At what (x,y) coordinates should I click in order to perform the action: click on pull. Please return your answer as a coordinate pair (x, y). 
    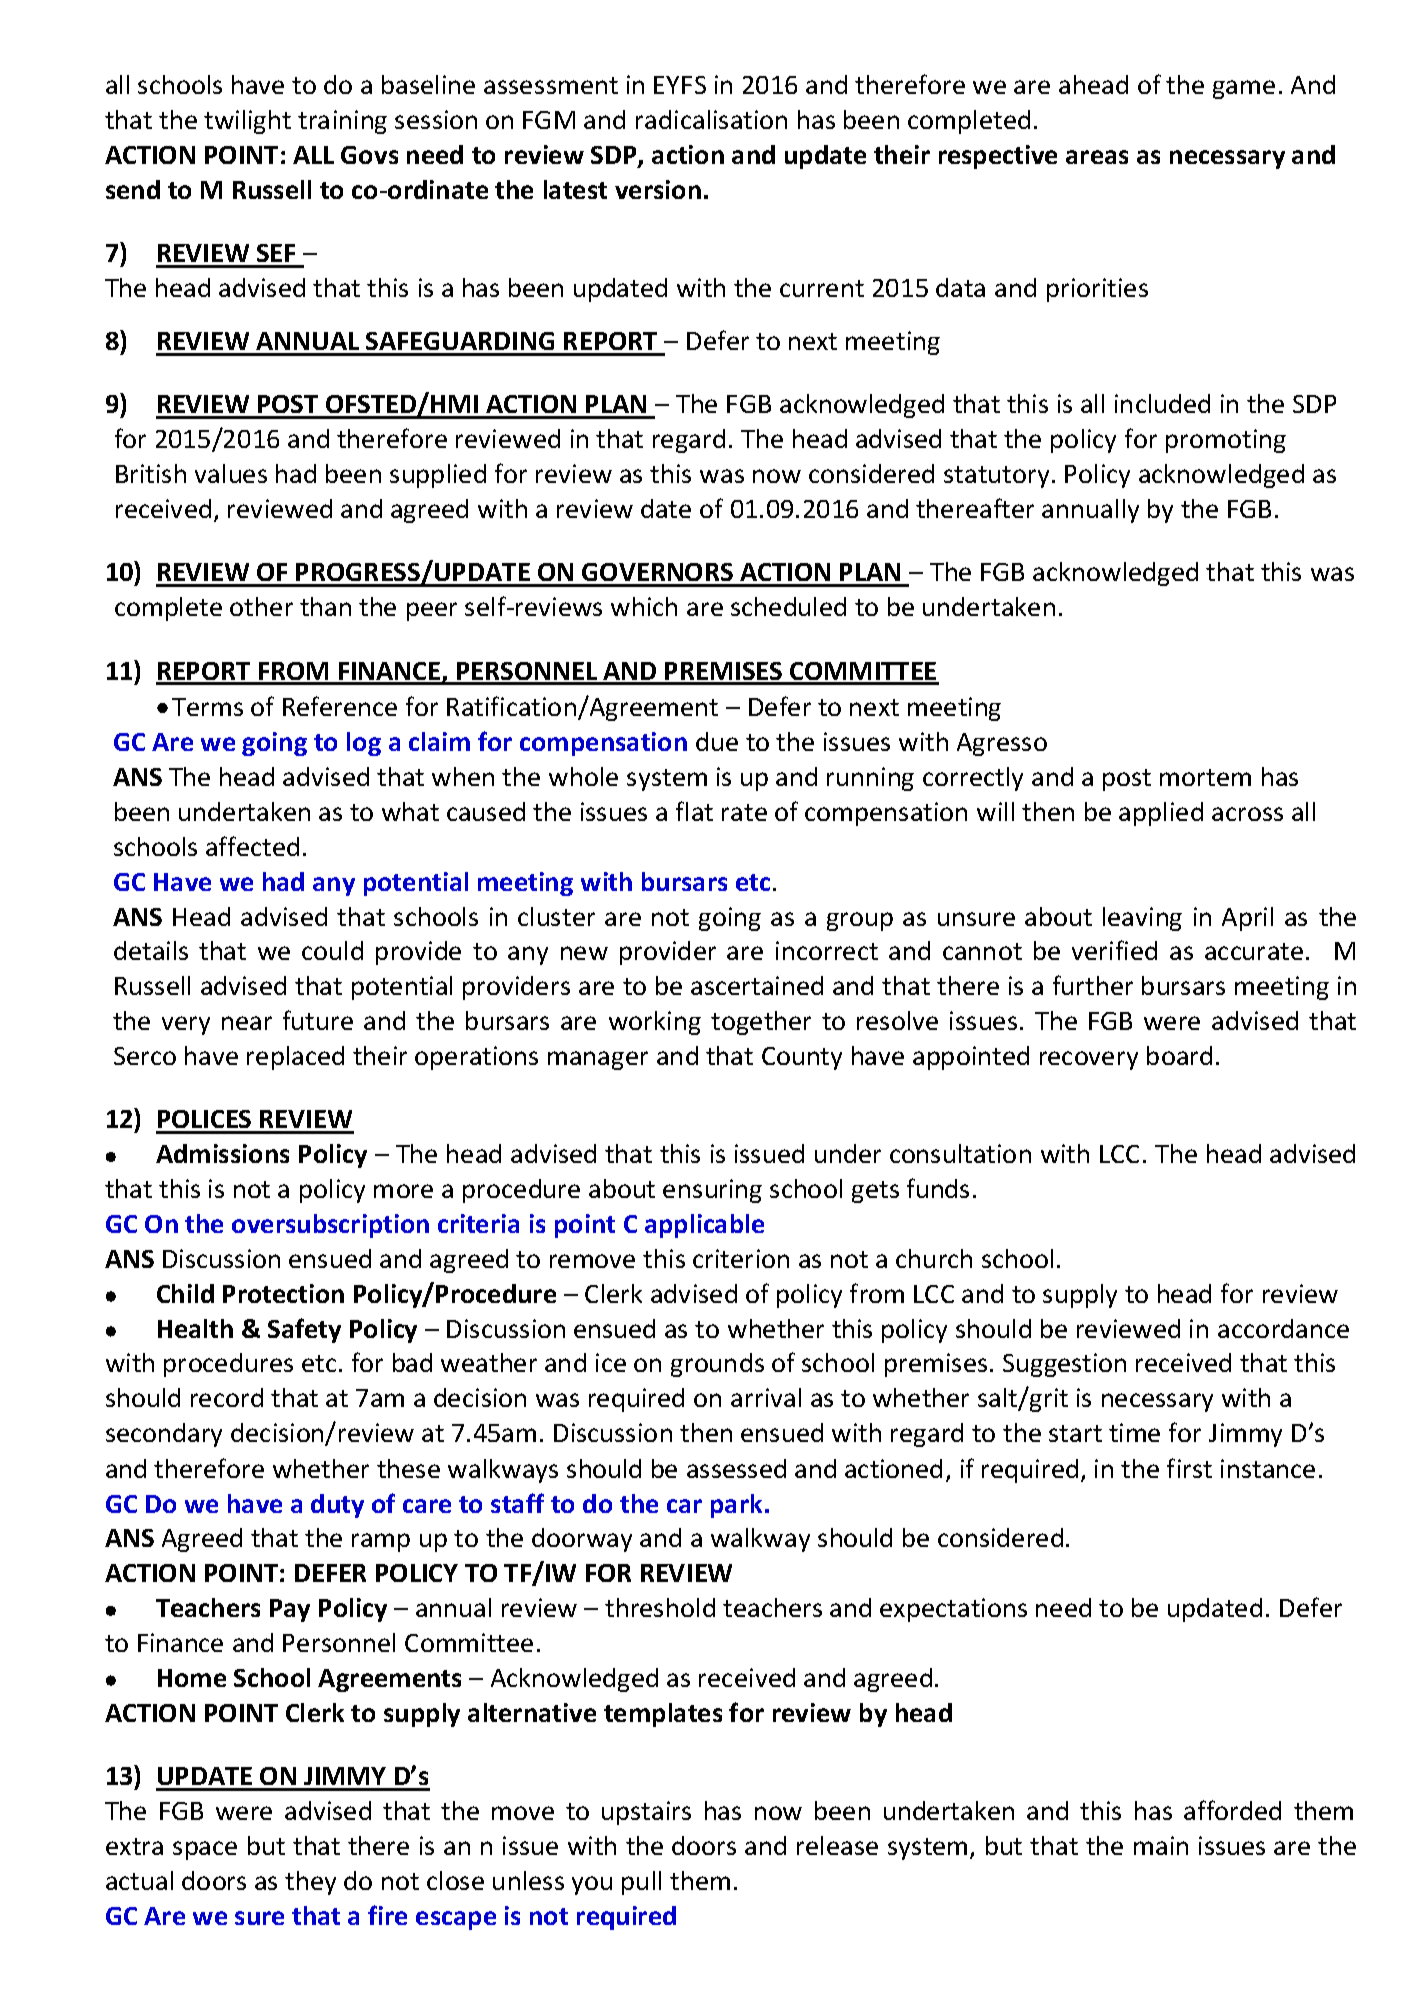
    Looking at the image, I should click on (641, 1883).
